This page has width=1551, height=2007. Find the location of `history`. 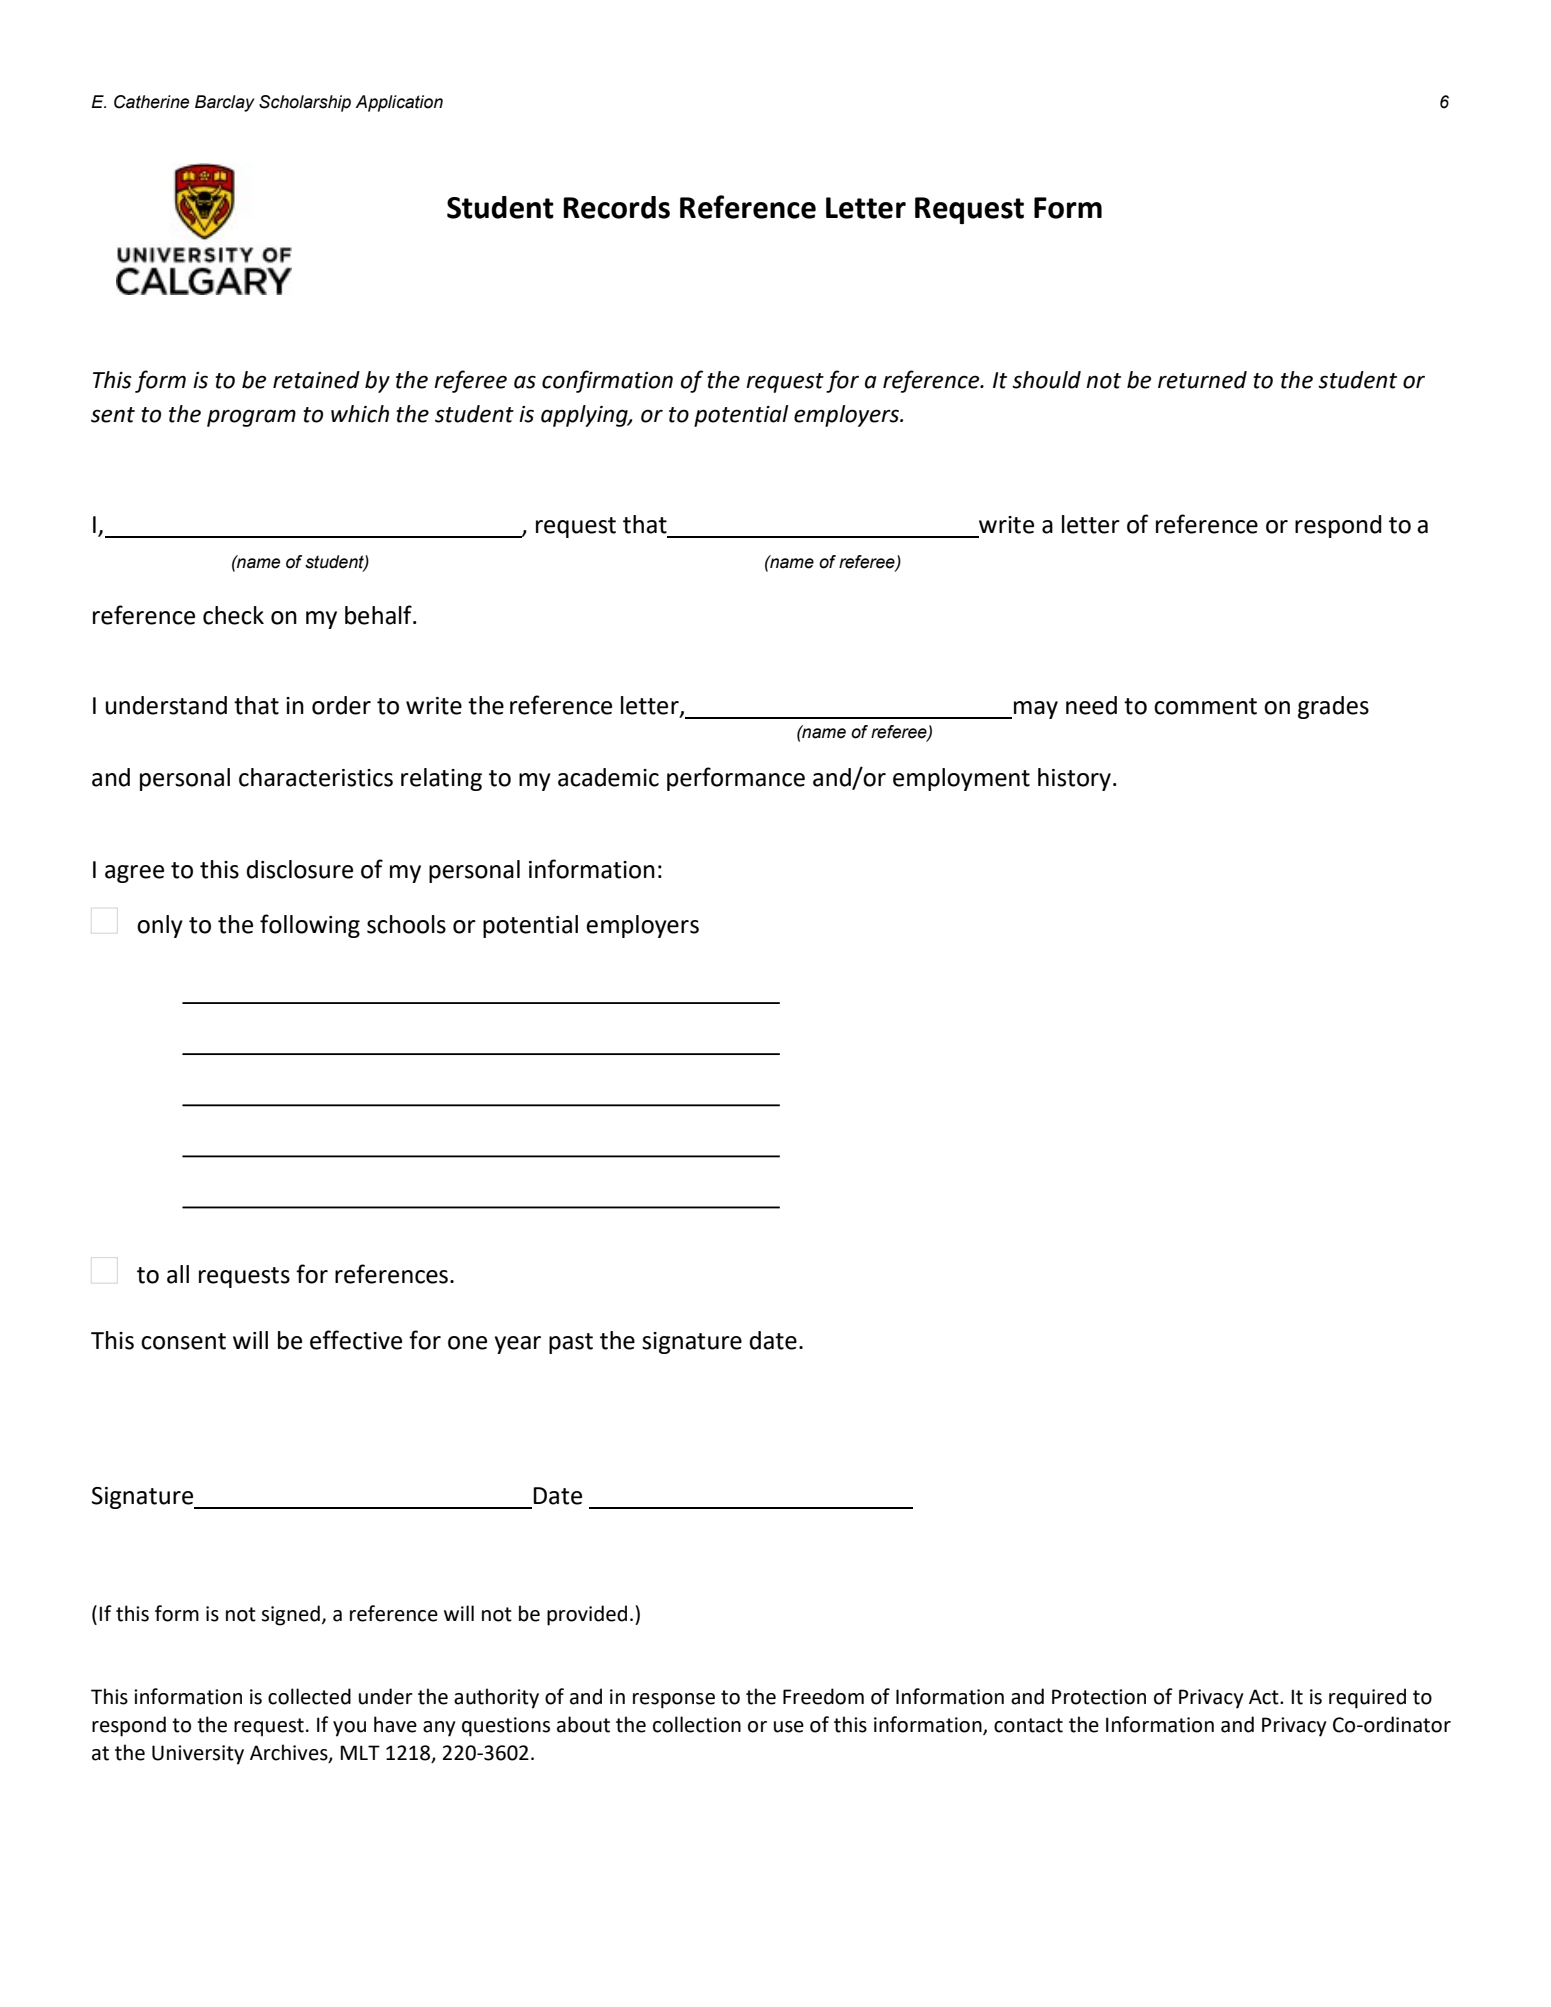

history is located at coordinates (1074, 779).
